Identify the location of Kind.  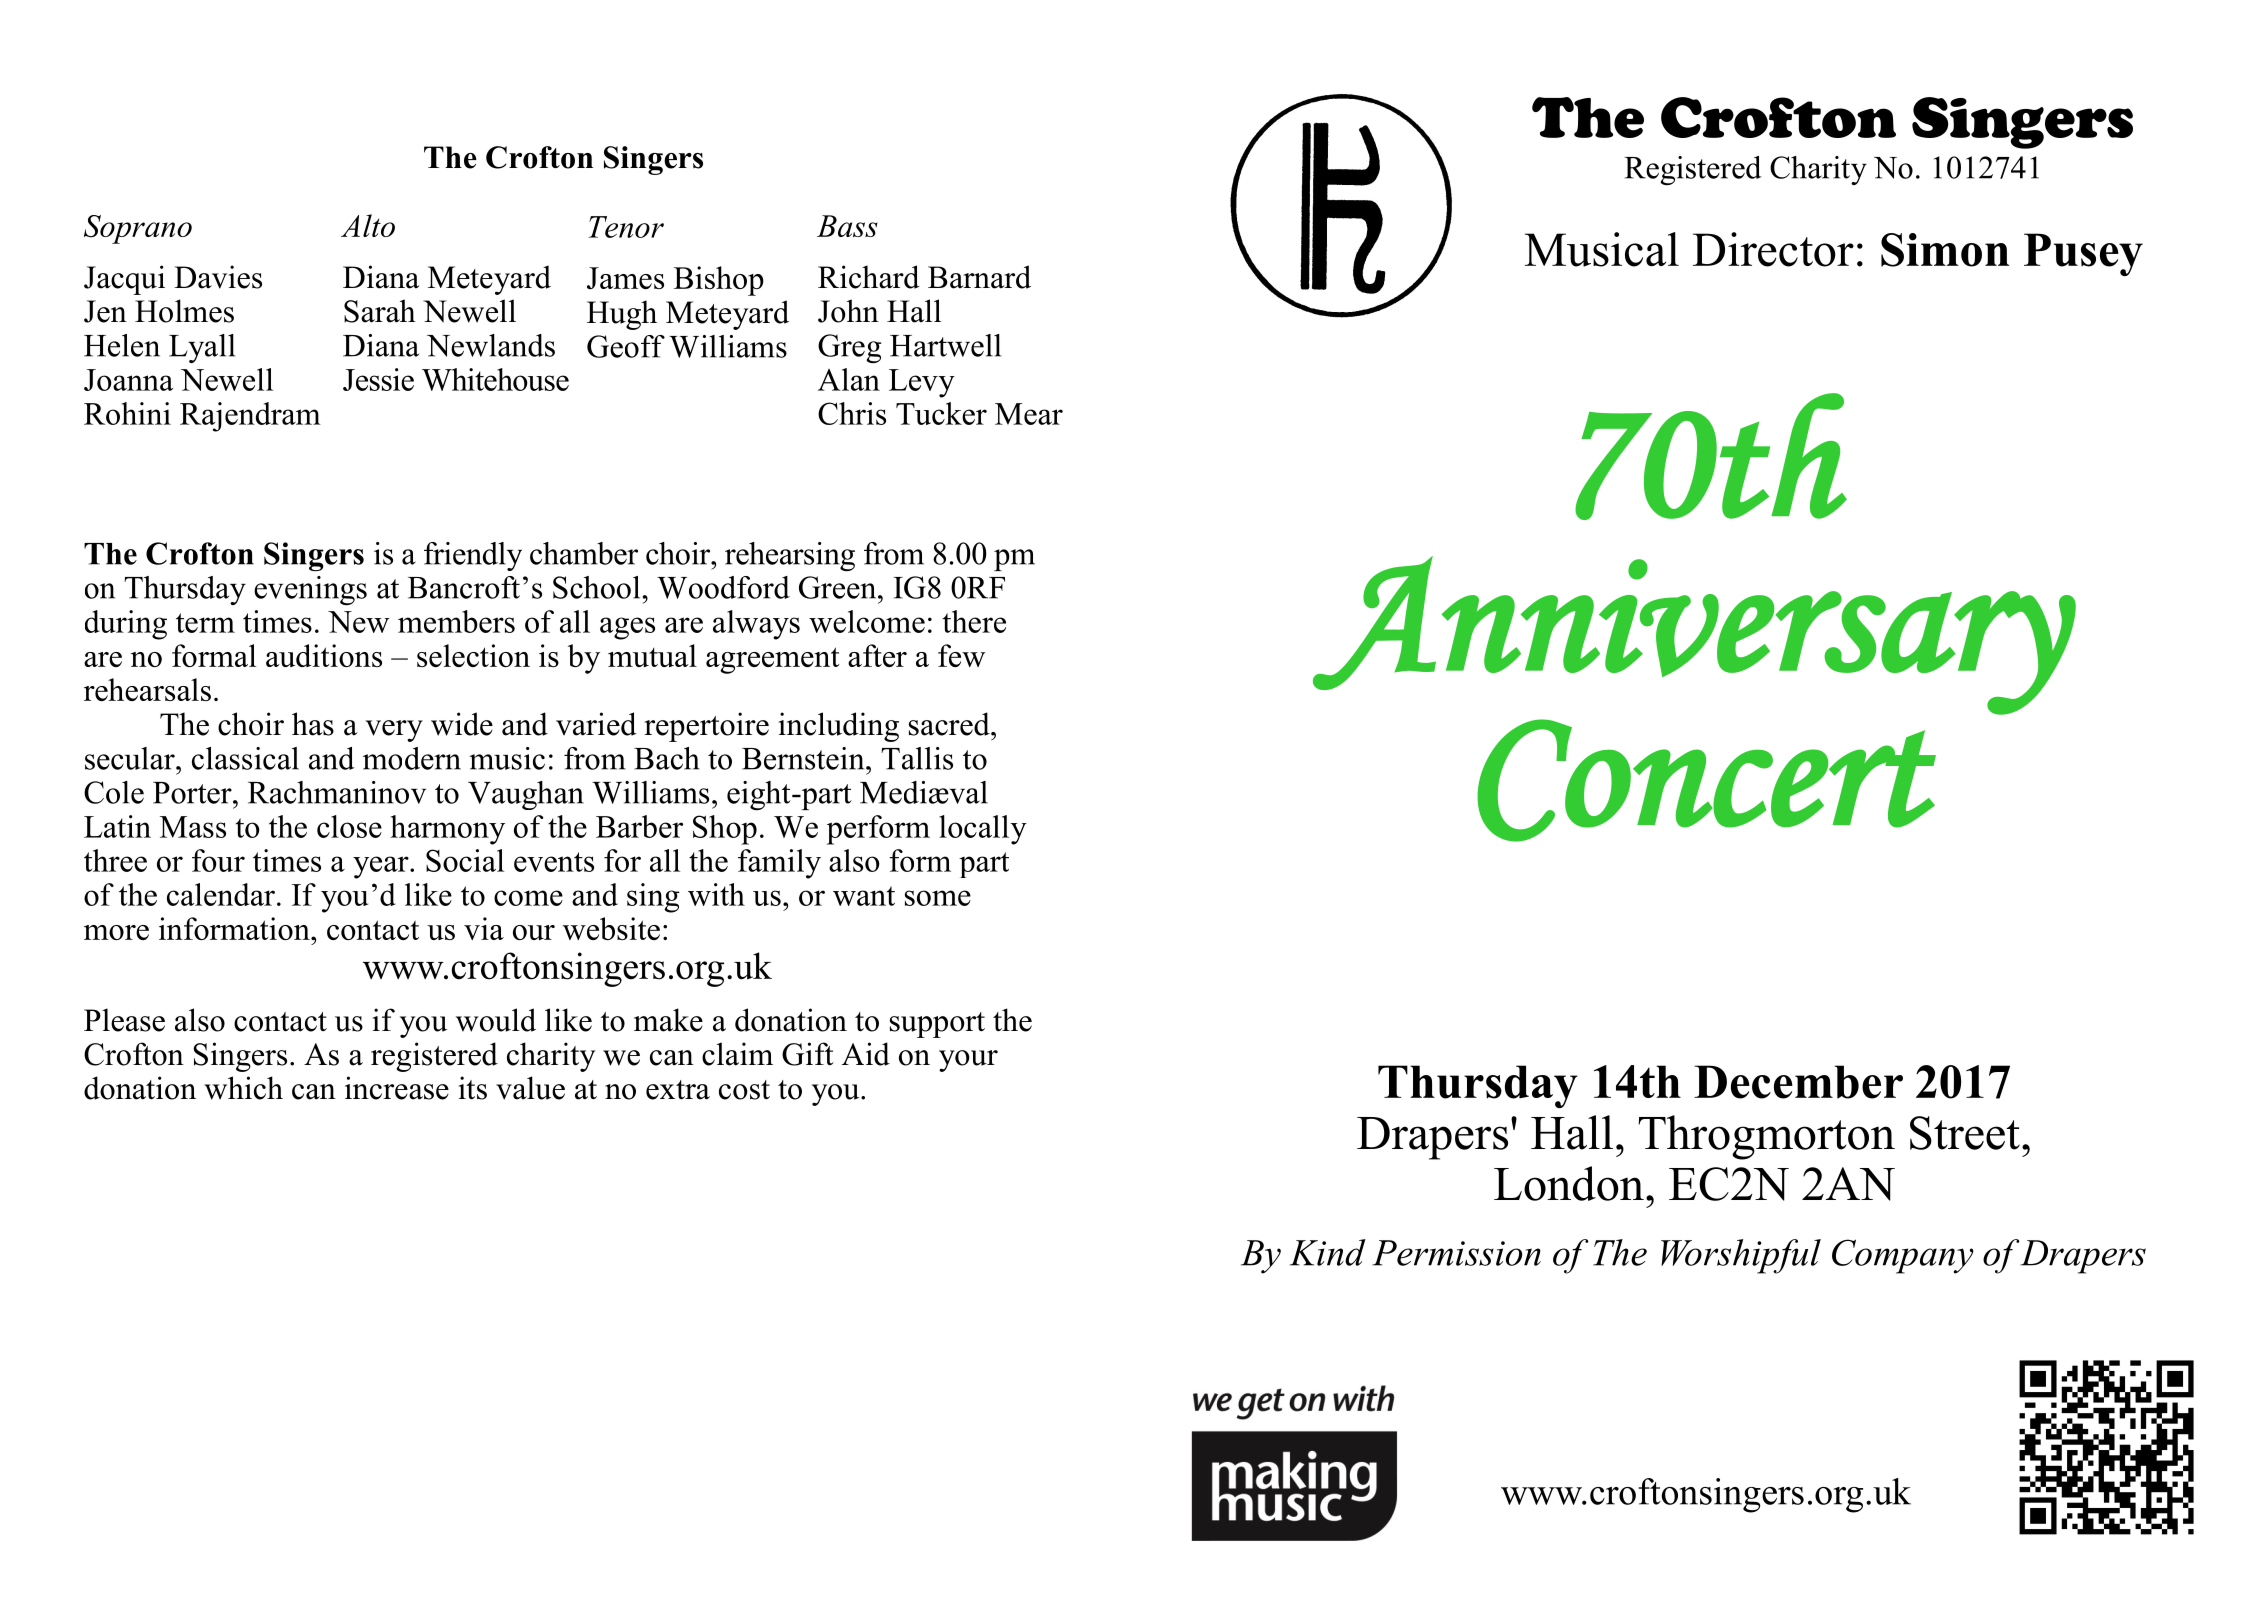
(1328, 1252).
